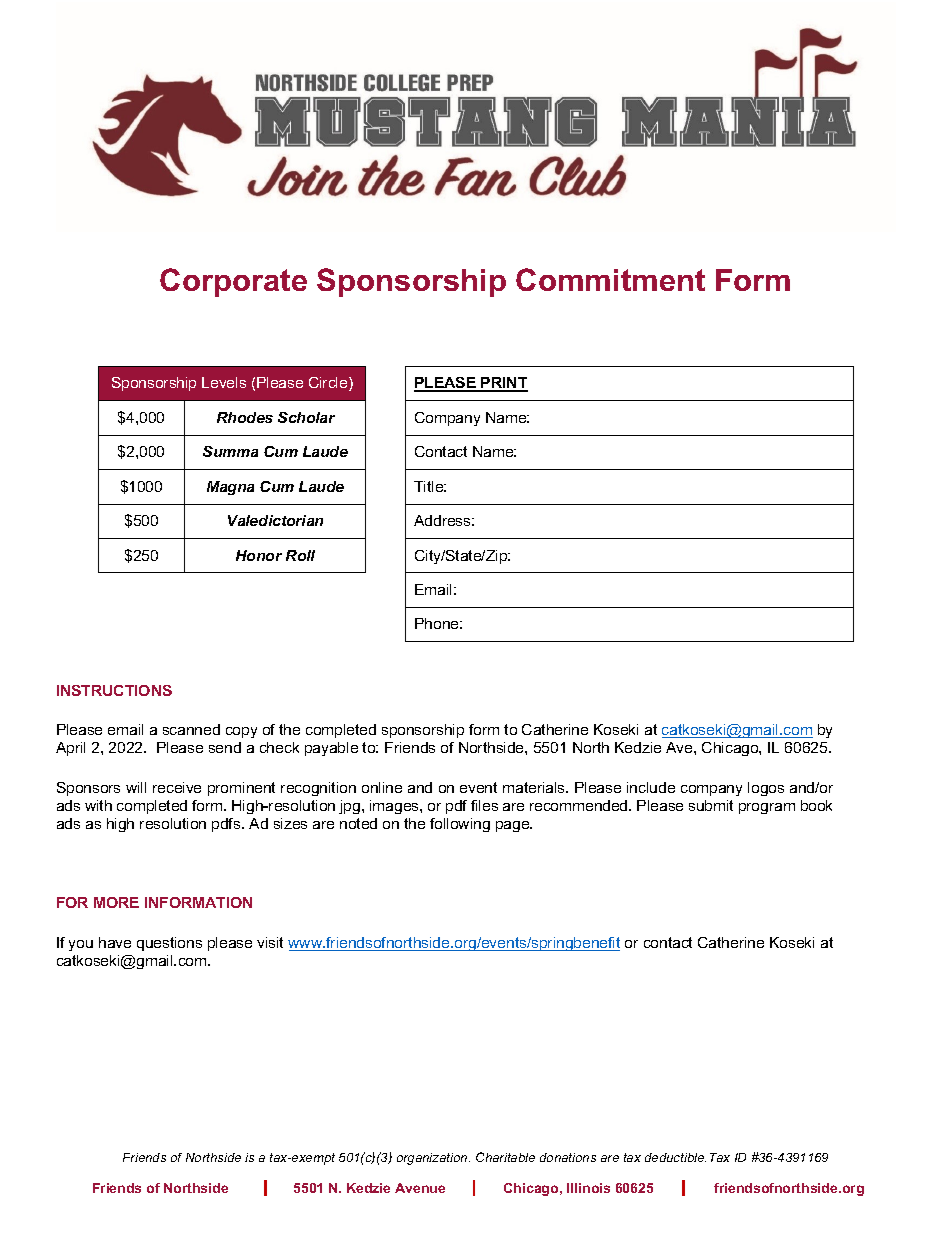 The height and width of the screenshot is (1233, 952). What do you see at coordinates (504, 384) in the screenshot?
I see `PRINT` at bounding box center [504, 384].
